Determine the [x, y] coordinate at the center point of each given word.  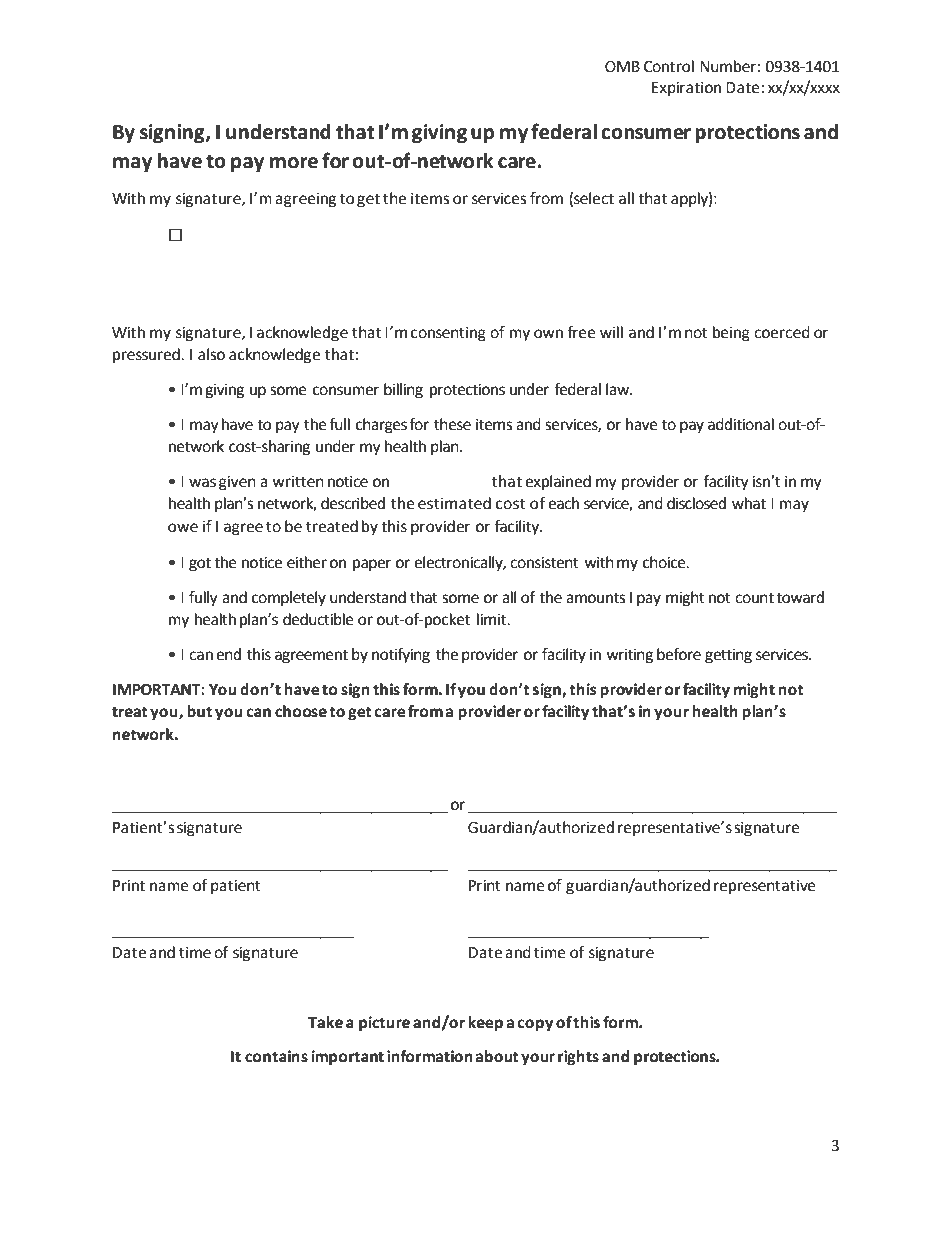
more [294, 163]
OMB [622, 67]
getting [728, 656]
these [452, 424]
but [199, 711]
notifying [401, 656]
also [211, 354]
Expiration [686, 89]
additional [741, 424]
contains [276, 1056]
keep [485, 1024]
